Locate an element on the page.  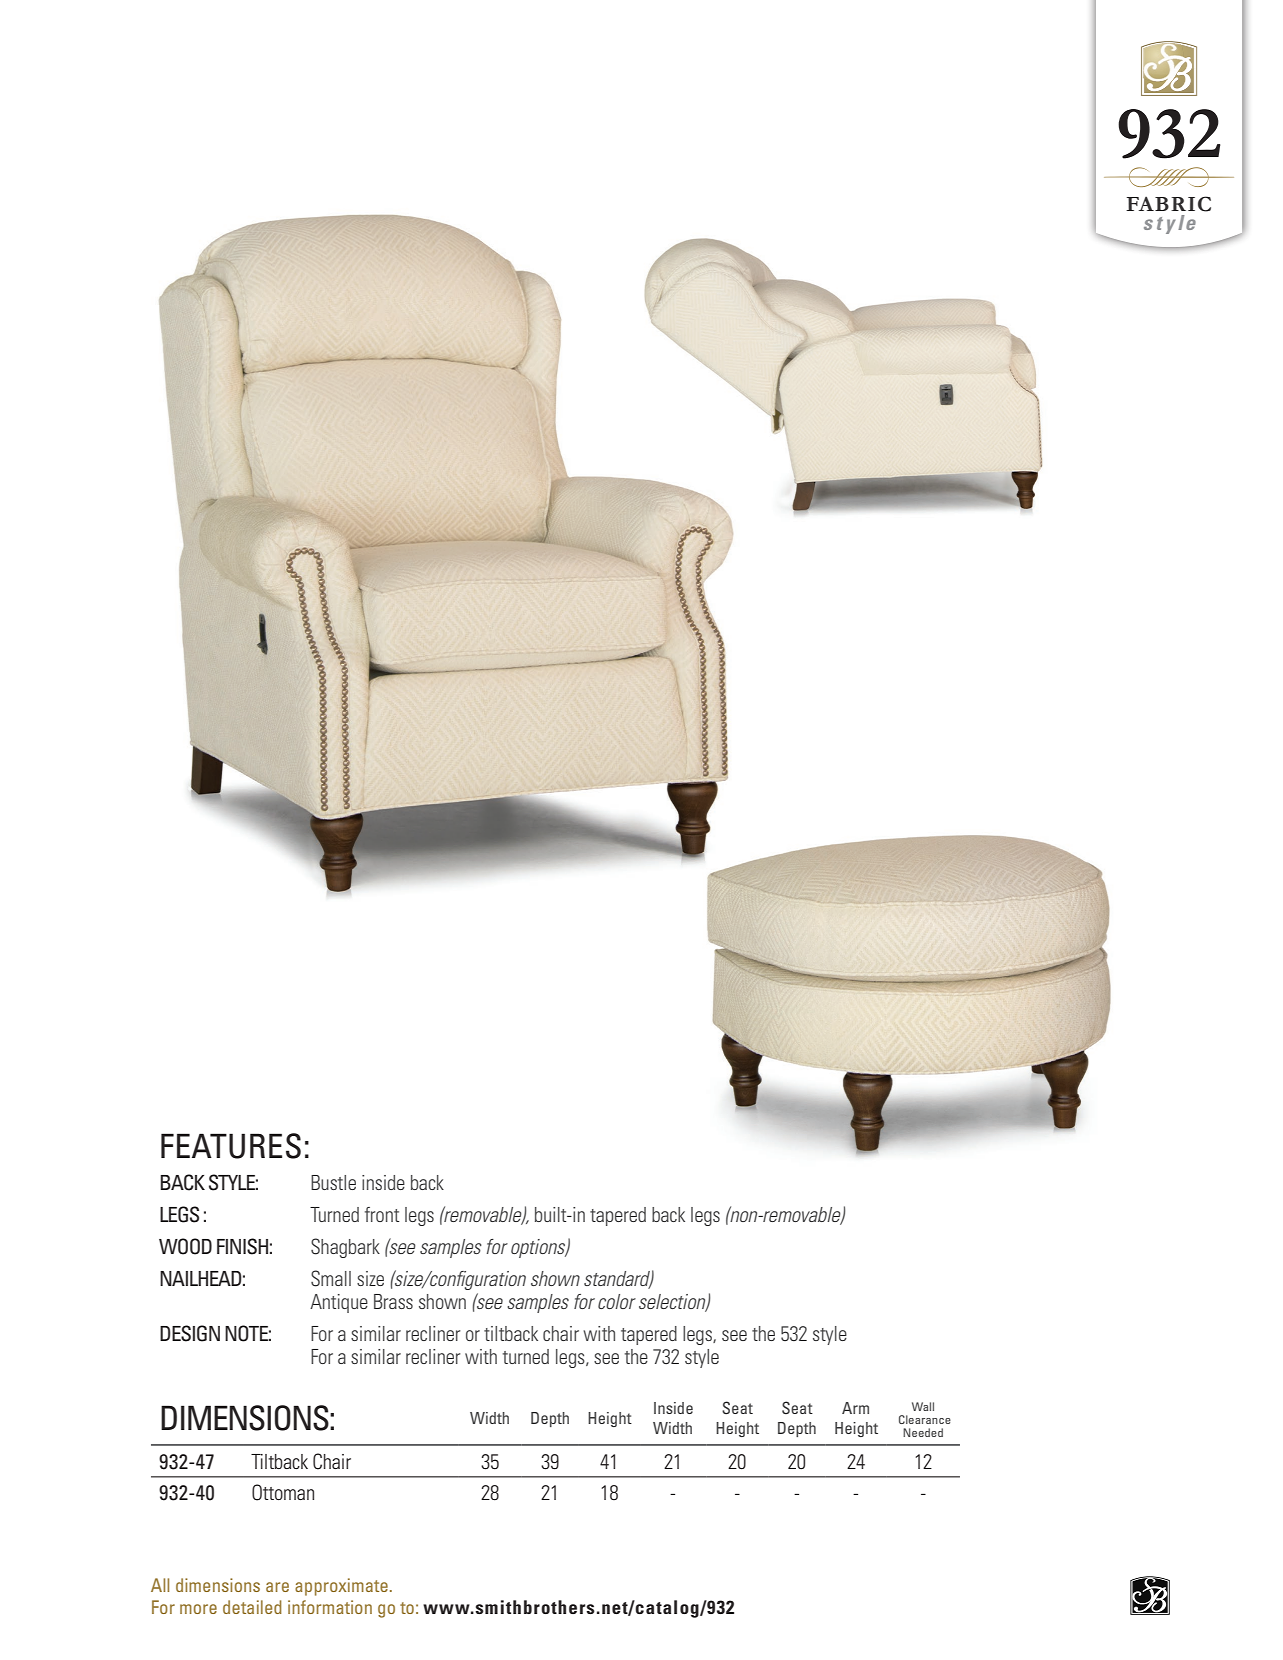
Bustle is located at coordinates (333, 1182).
